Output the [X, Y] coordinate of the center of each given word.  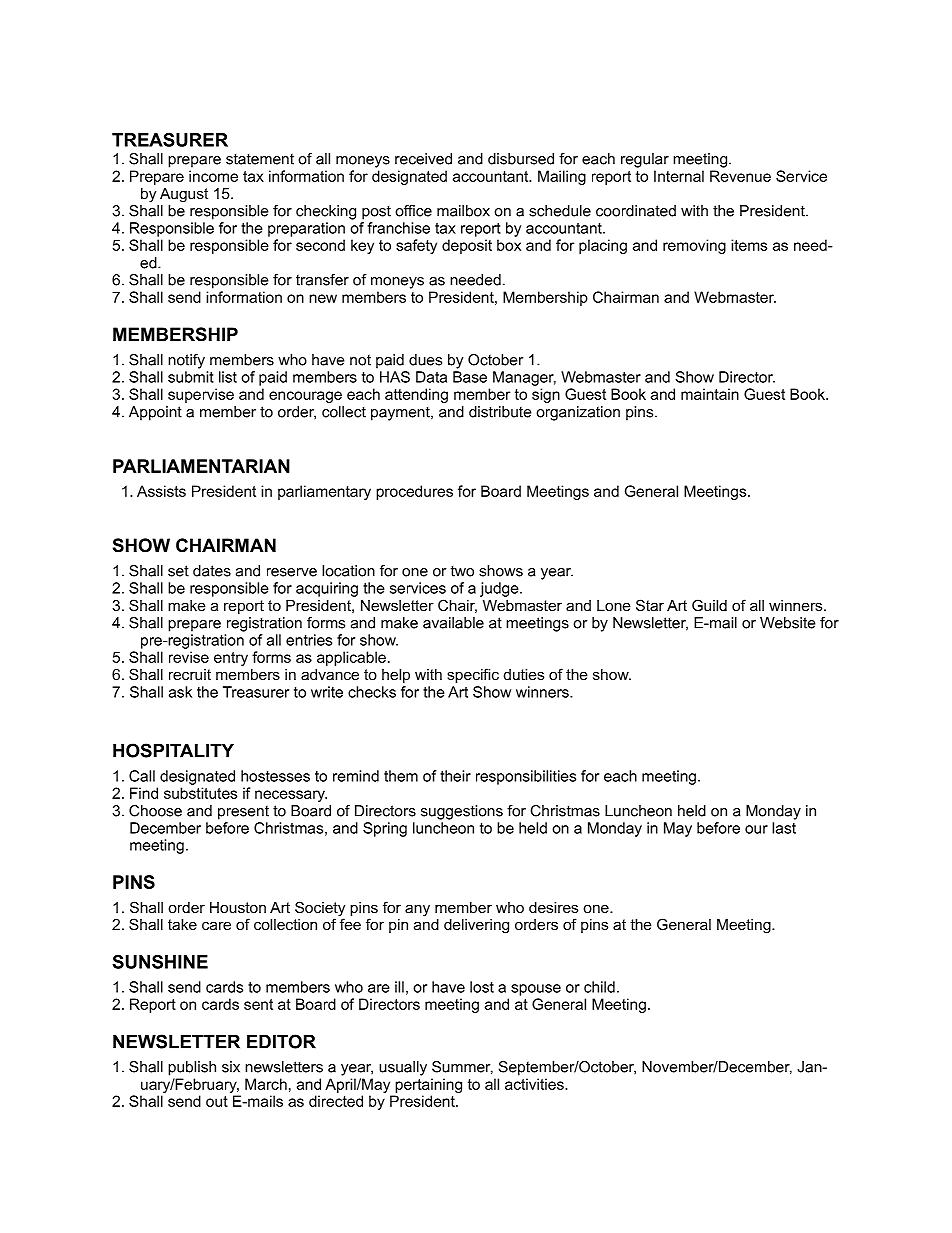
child [599, 987]
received [423, 159]
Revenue [740, 176]
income [213, 176]
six [231, 1067]
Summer [462, 1068]
